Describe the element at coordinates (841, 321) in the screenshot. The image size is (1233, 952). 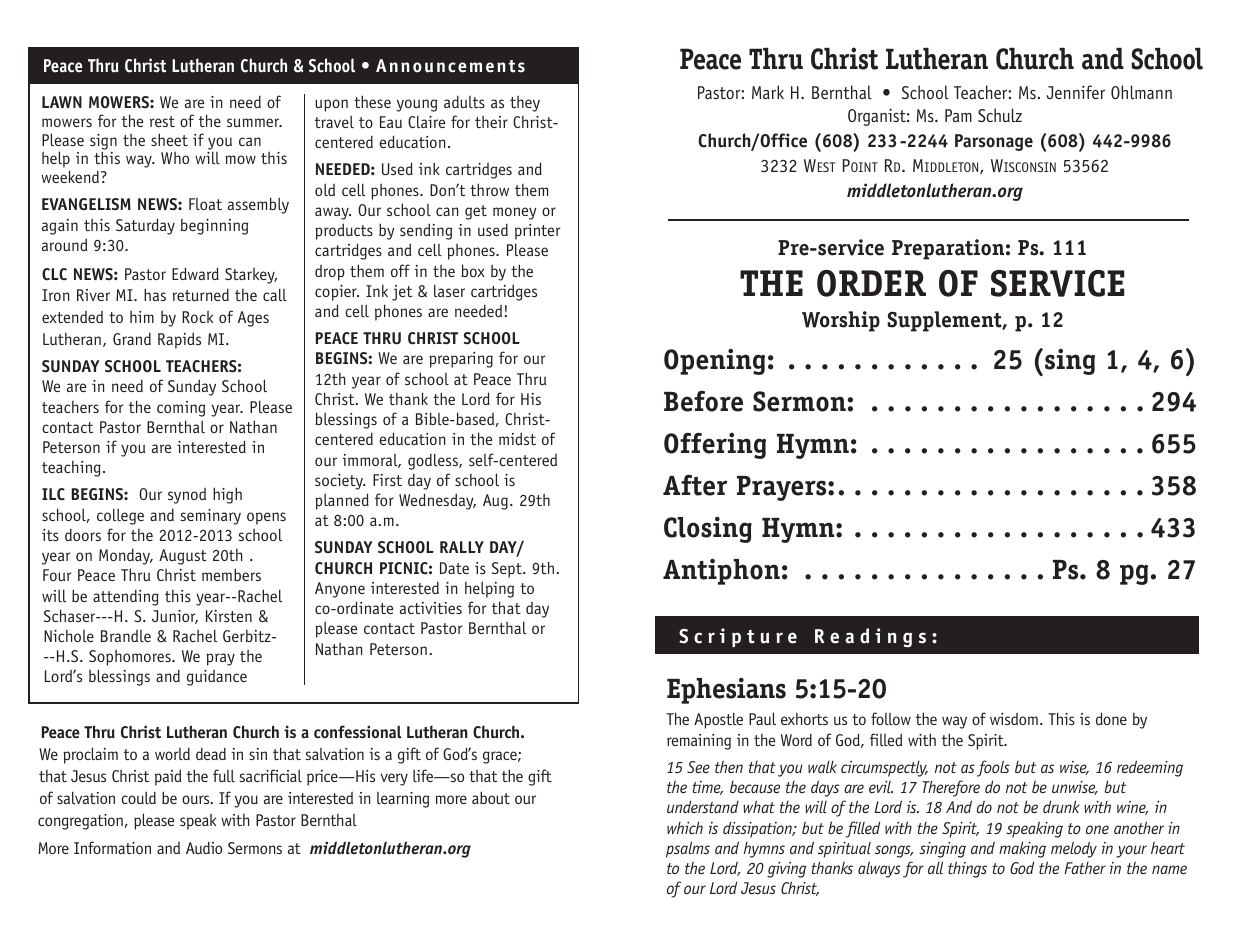
I see `Worship` at that location.
